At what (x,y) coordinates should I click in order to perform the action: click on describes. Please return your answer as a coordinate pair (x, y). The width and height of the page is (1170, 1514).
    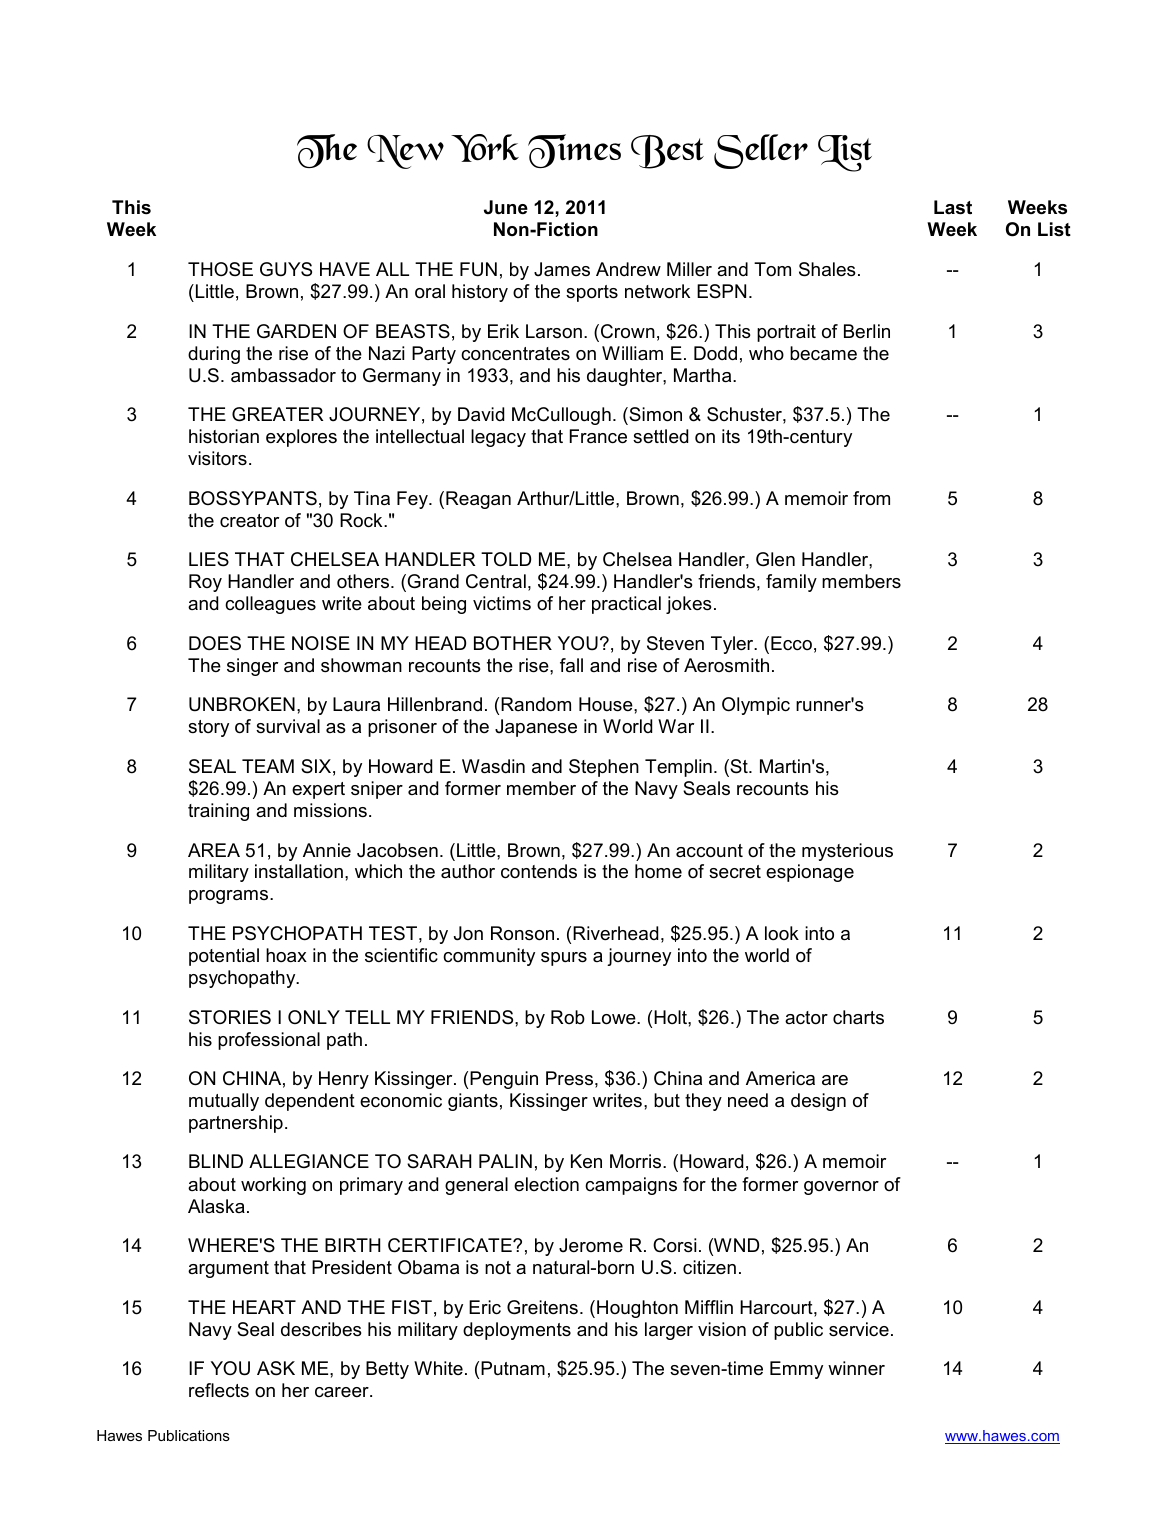
    Looking at the image, I should click on (321, 1329).
